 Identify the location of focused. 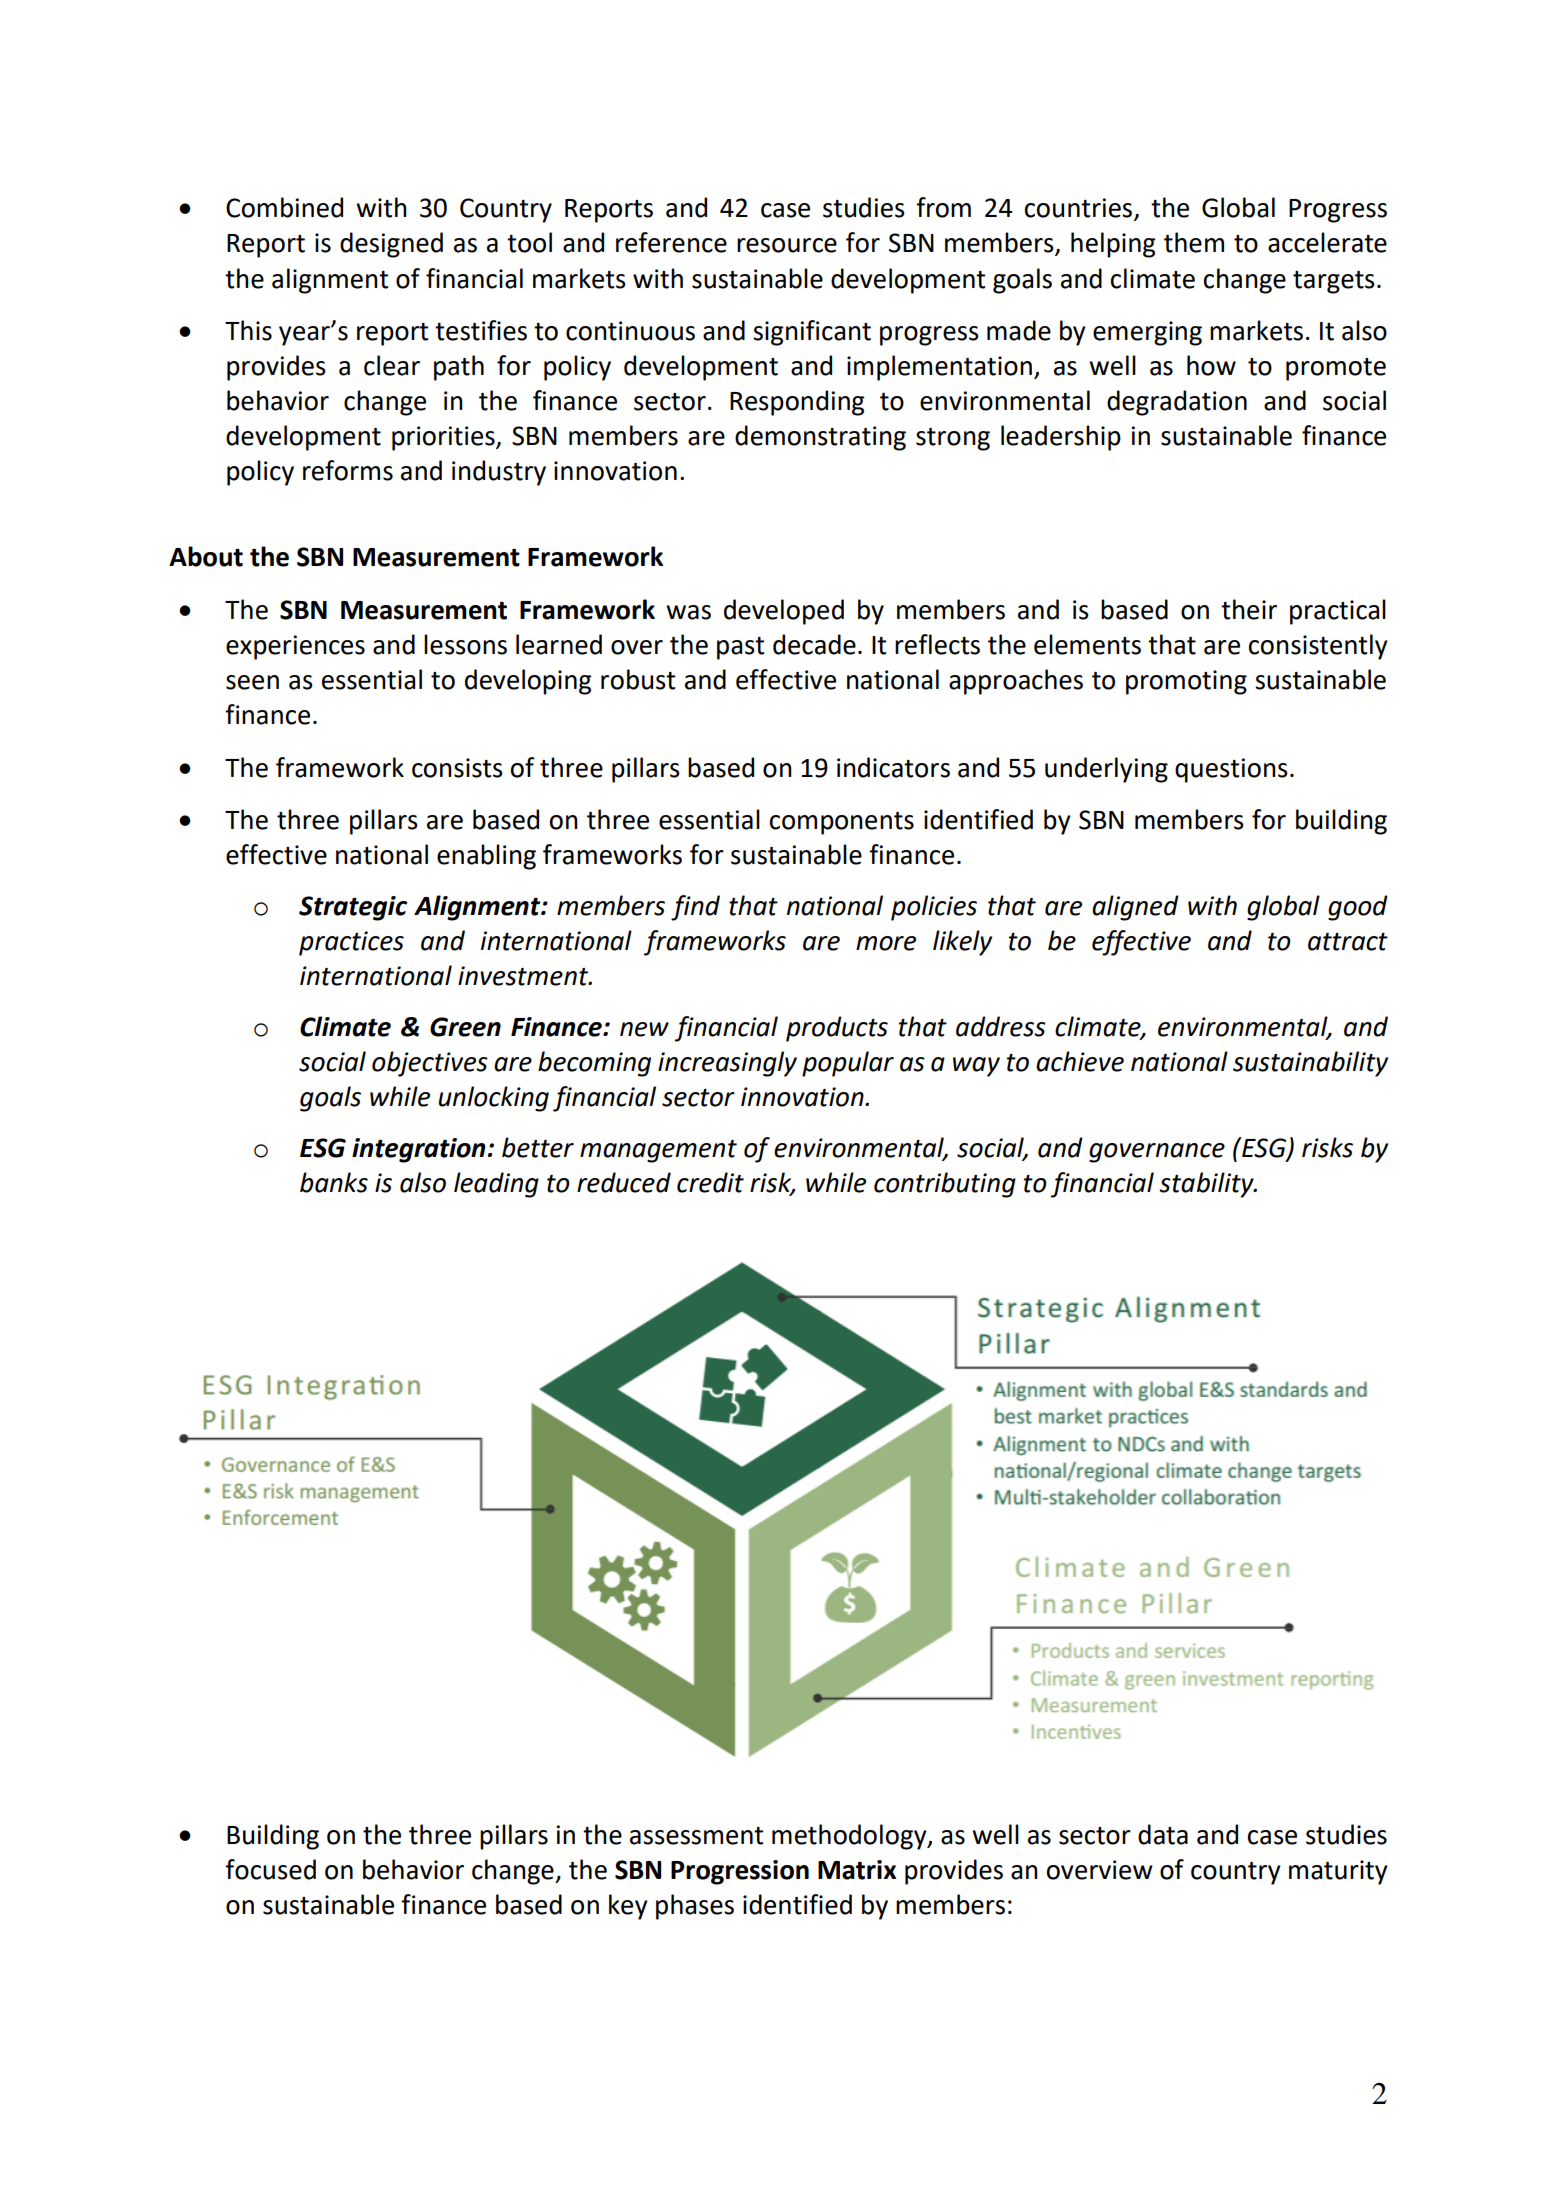
(270, 1869).
